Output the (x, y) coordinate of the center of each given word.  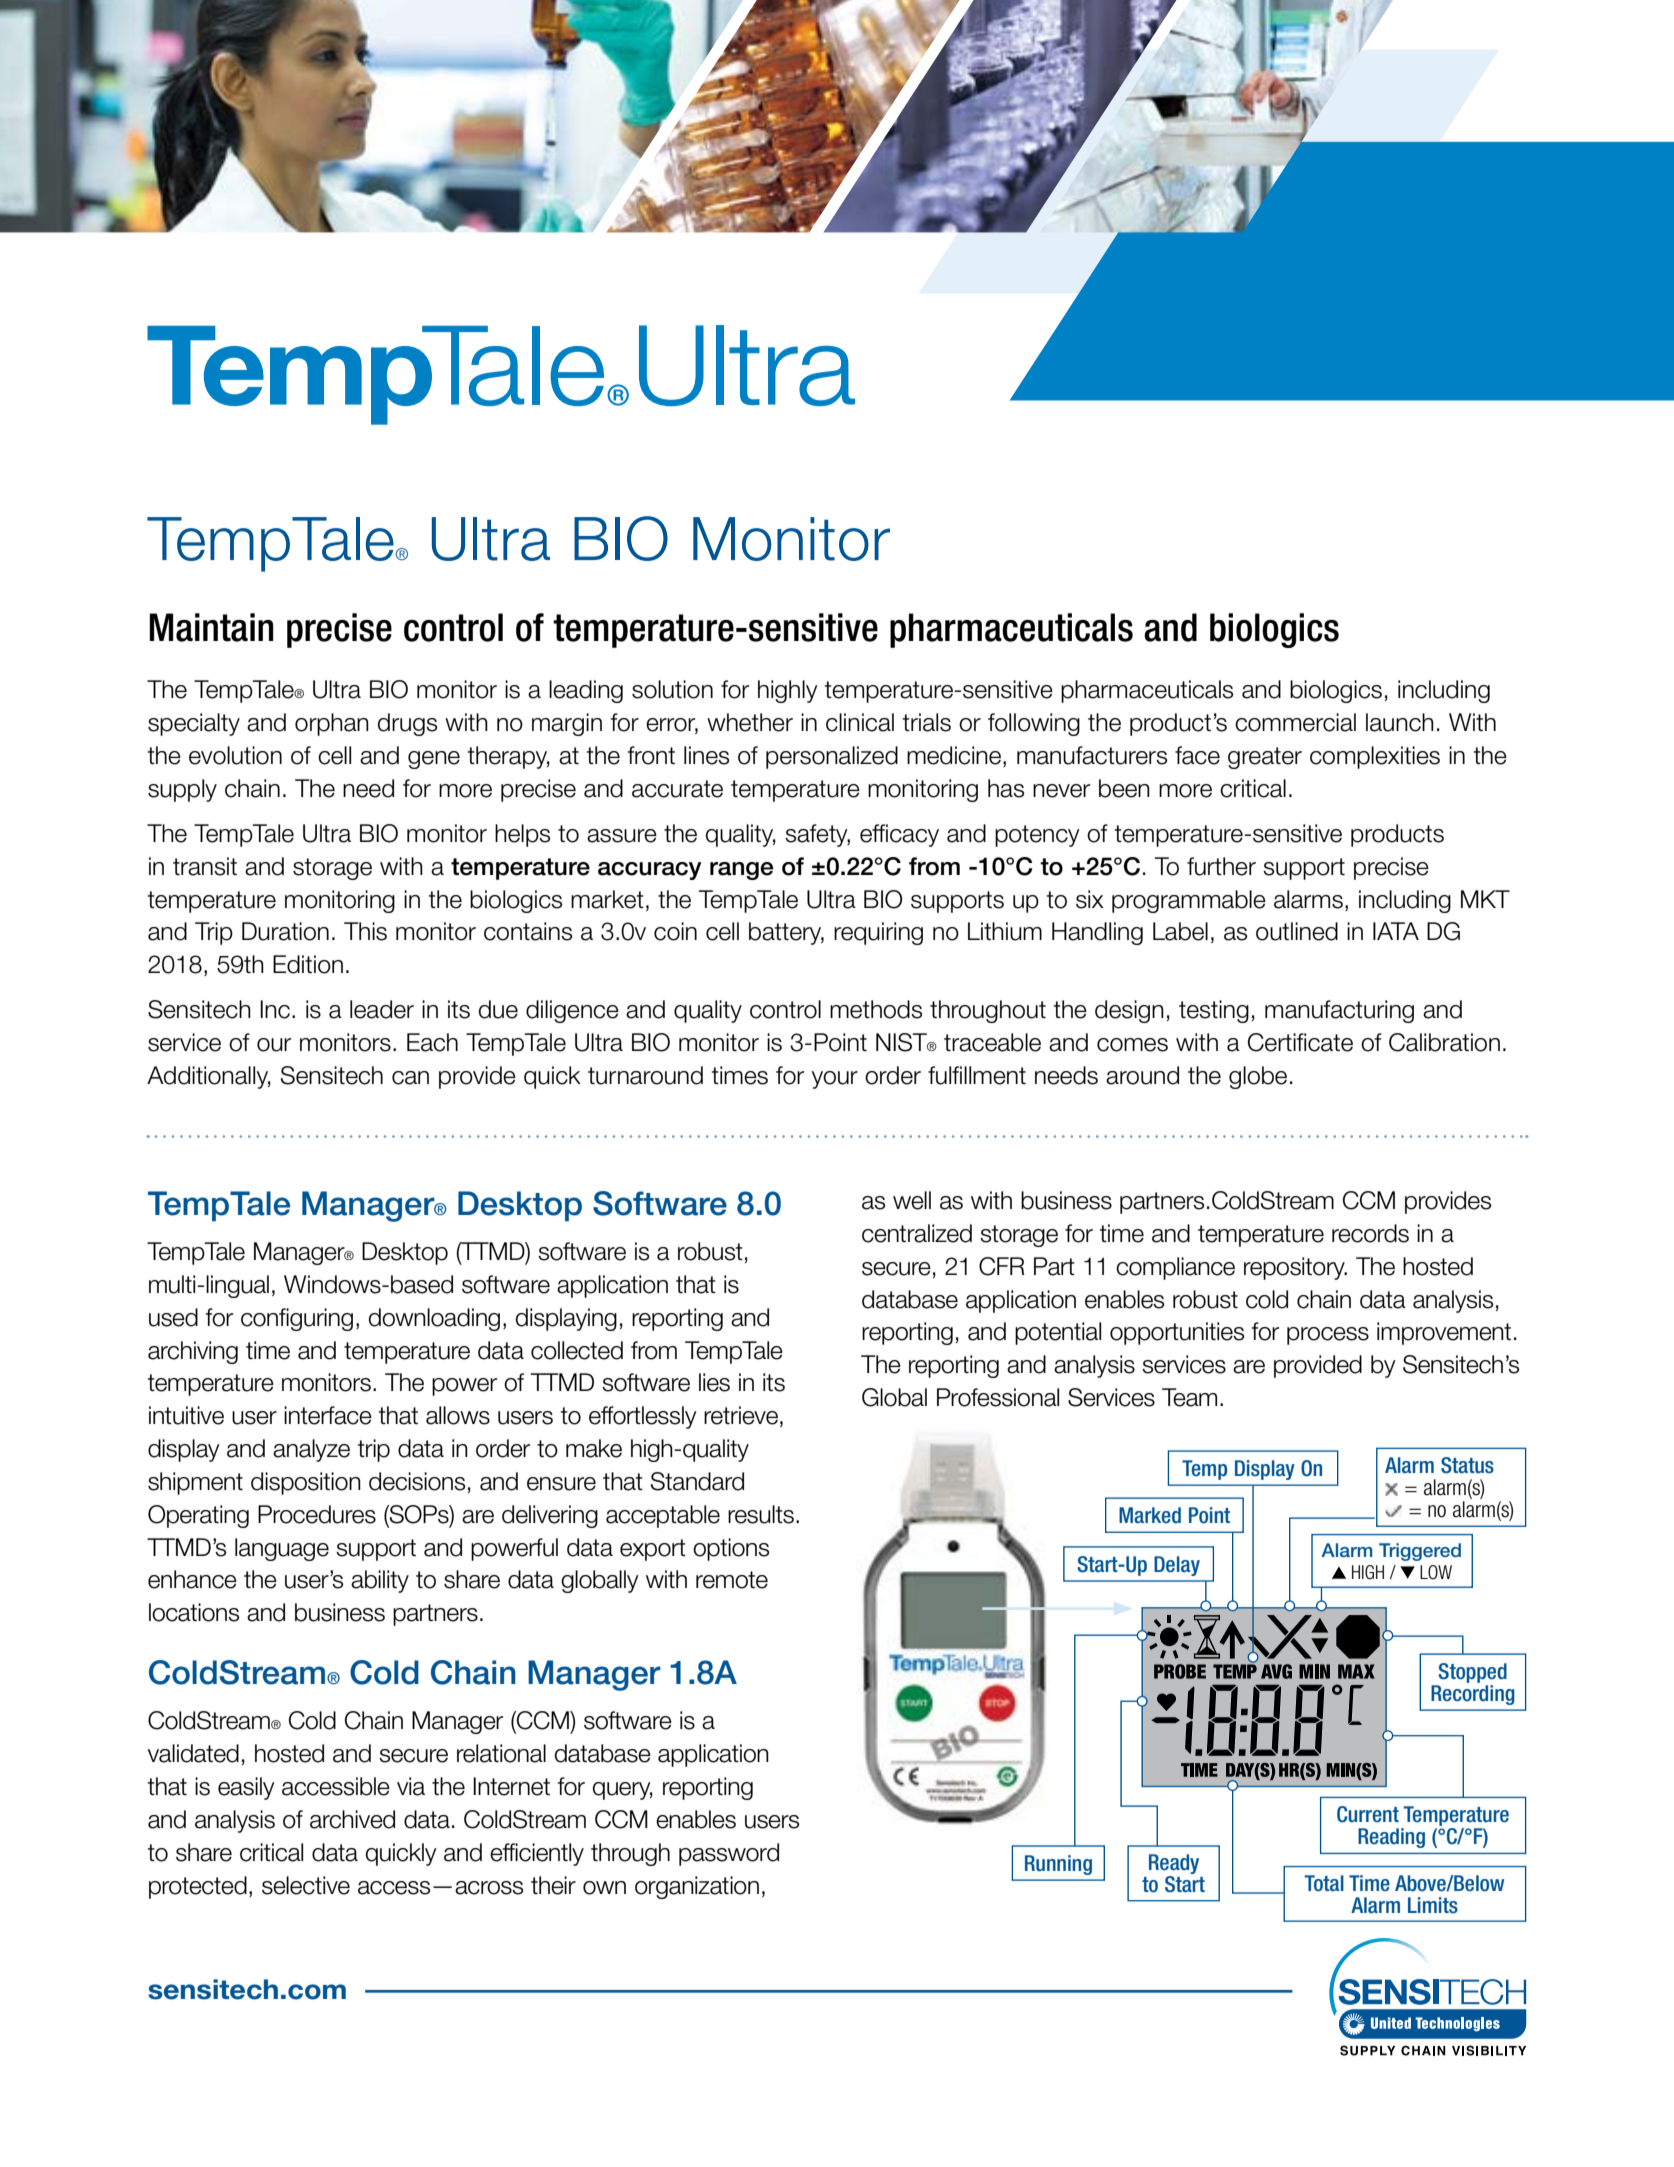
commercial (1295, 722)
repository (1295, 1268)
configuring (297, 1319)
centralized (917, 1233)
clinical (860, 722)
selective (306, 1885)
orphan (332, 724)
